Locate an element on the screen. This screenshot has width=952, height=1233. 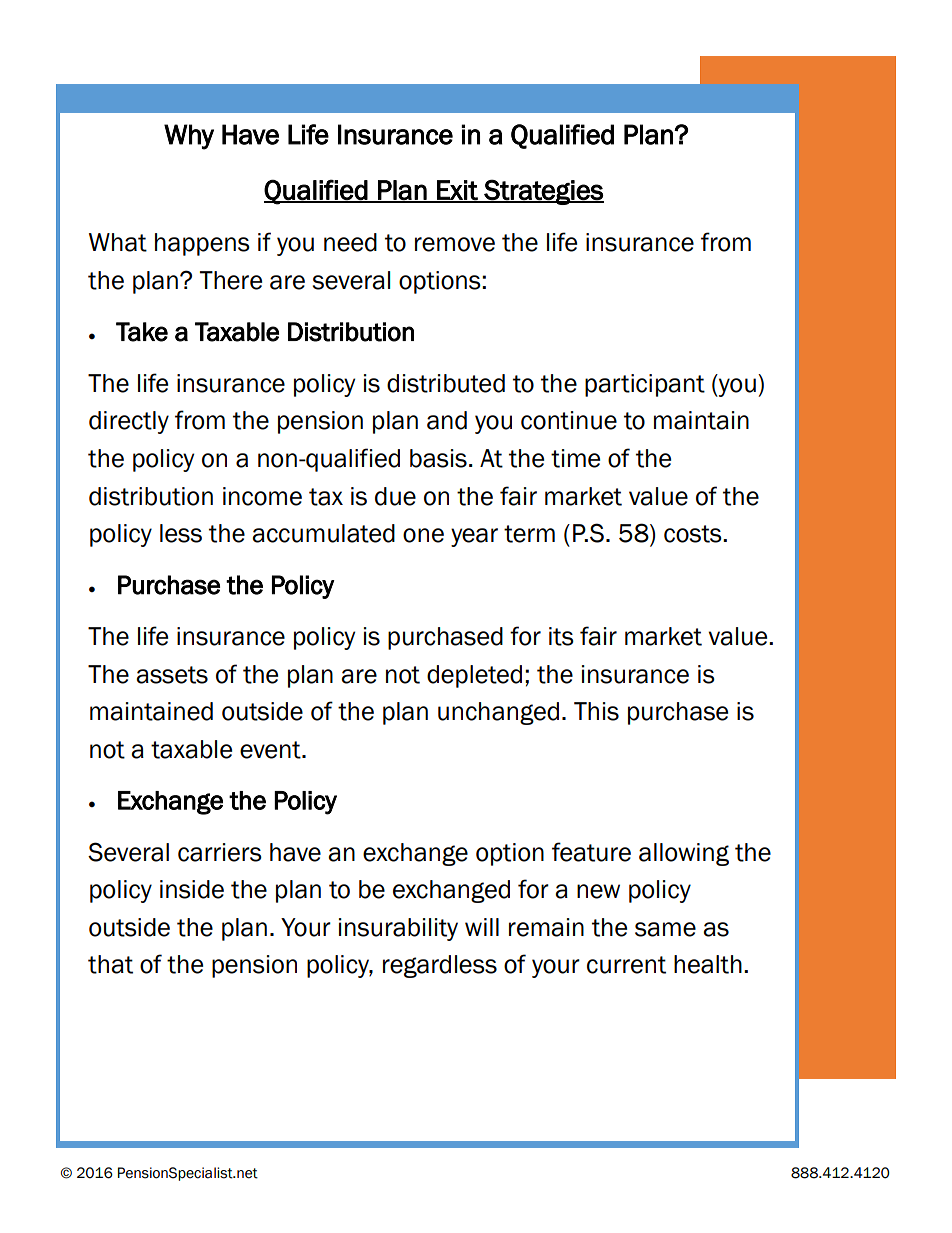
Strategies is located at coordinates (543, 192).
